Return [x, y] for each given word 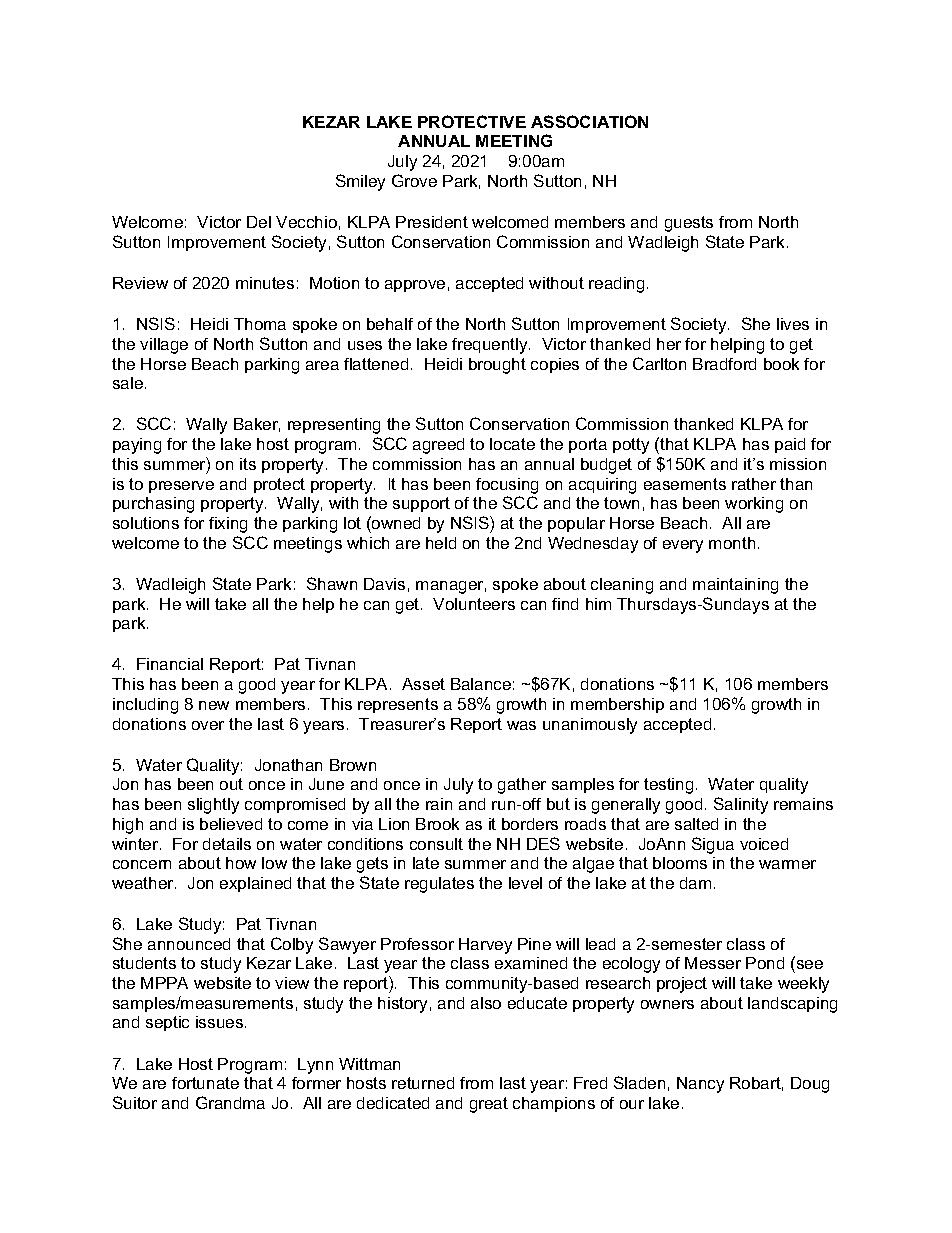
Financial [170, 664]
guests [689, 224]
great [489, 1105]
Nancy [700, 1085]
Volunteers [474, 604]
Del [259, 222]
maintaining [735, 586]
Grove [414, 180]
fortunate [205, 1083]
